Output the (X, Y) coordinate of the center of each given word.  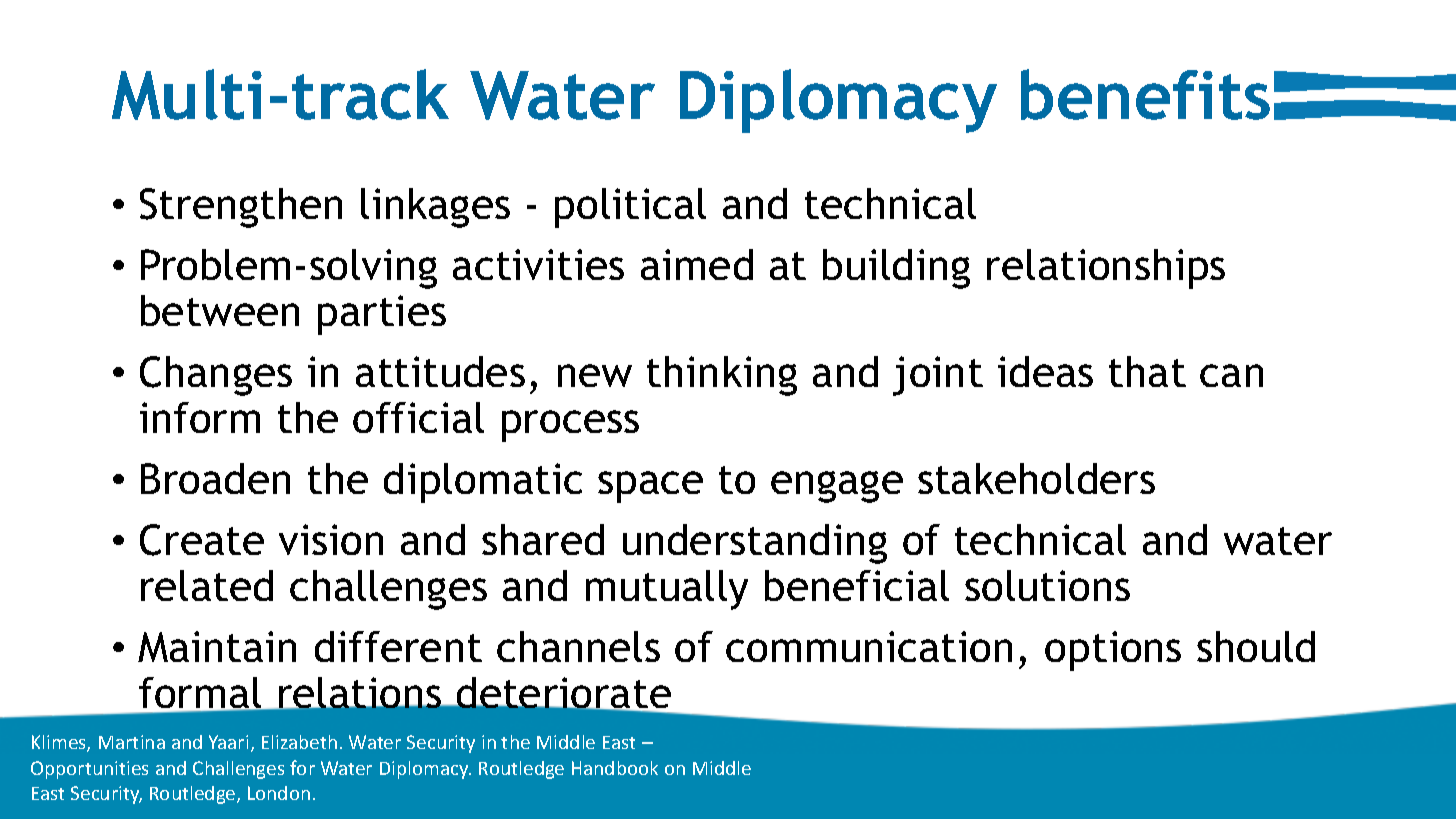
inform (200, 417)
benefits (1145, 94)
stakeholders (1036, 478)
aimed (697, 264)
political (630, 208)
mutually (667, 590)
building (896, 269)
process (570, 426)
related (207, 585)
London (279, 793)
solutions (1047, 585)
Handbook (615, 768)
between (220, 310)
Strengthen (241, 208)
